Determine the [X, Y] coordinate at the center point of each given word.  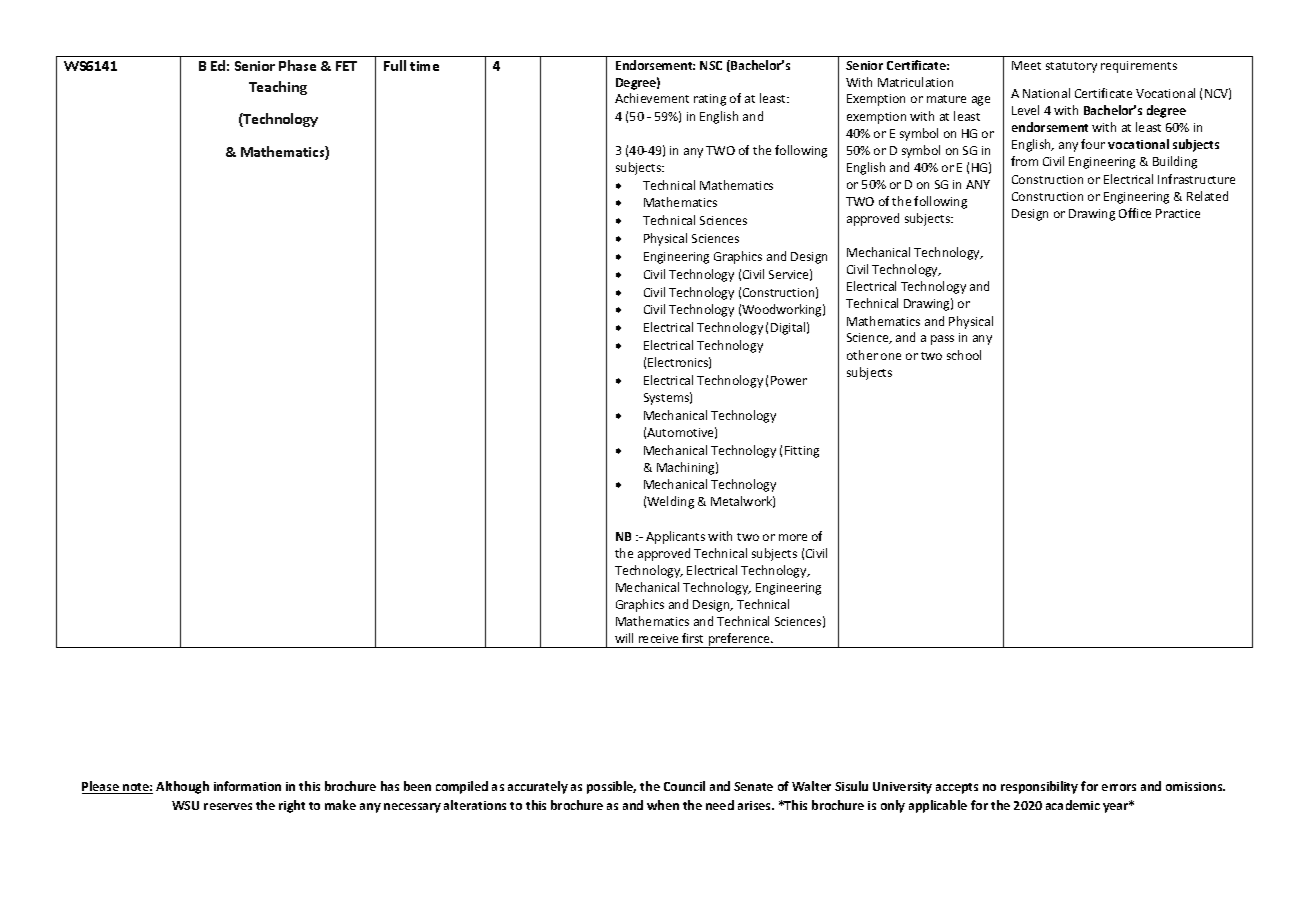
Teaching [278, 88]
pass [942, 340]
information [247, 786]
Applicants [675, 537]
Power [789, 380]
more [793, 537]
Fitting [802, 452]
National [1046, 93]
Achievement [652, 98]
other [862, 355]
